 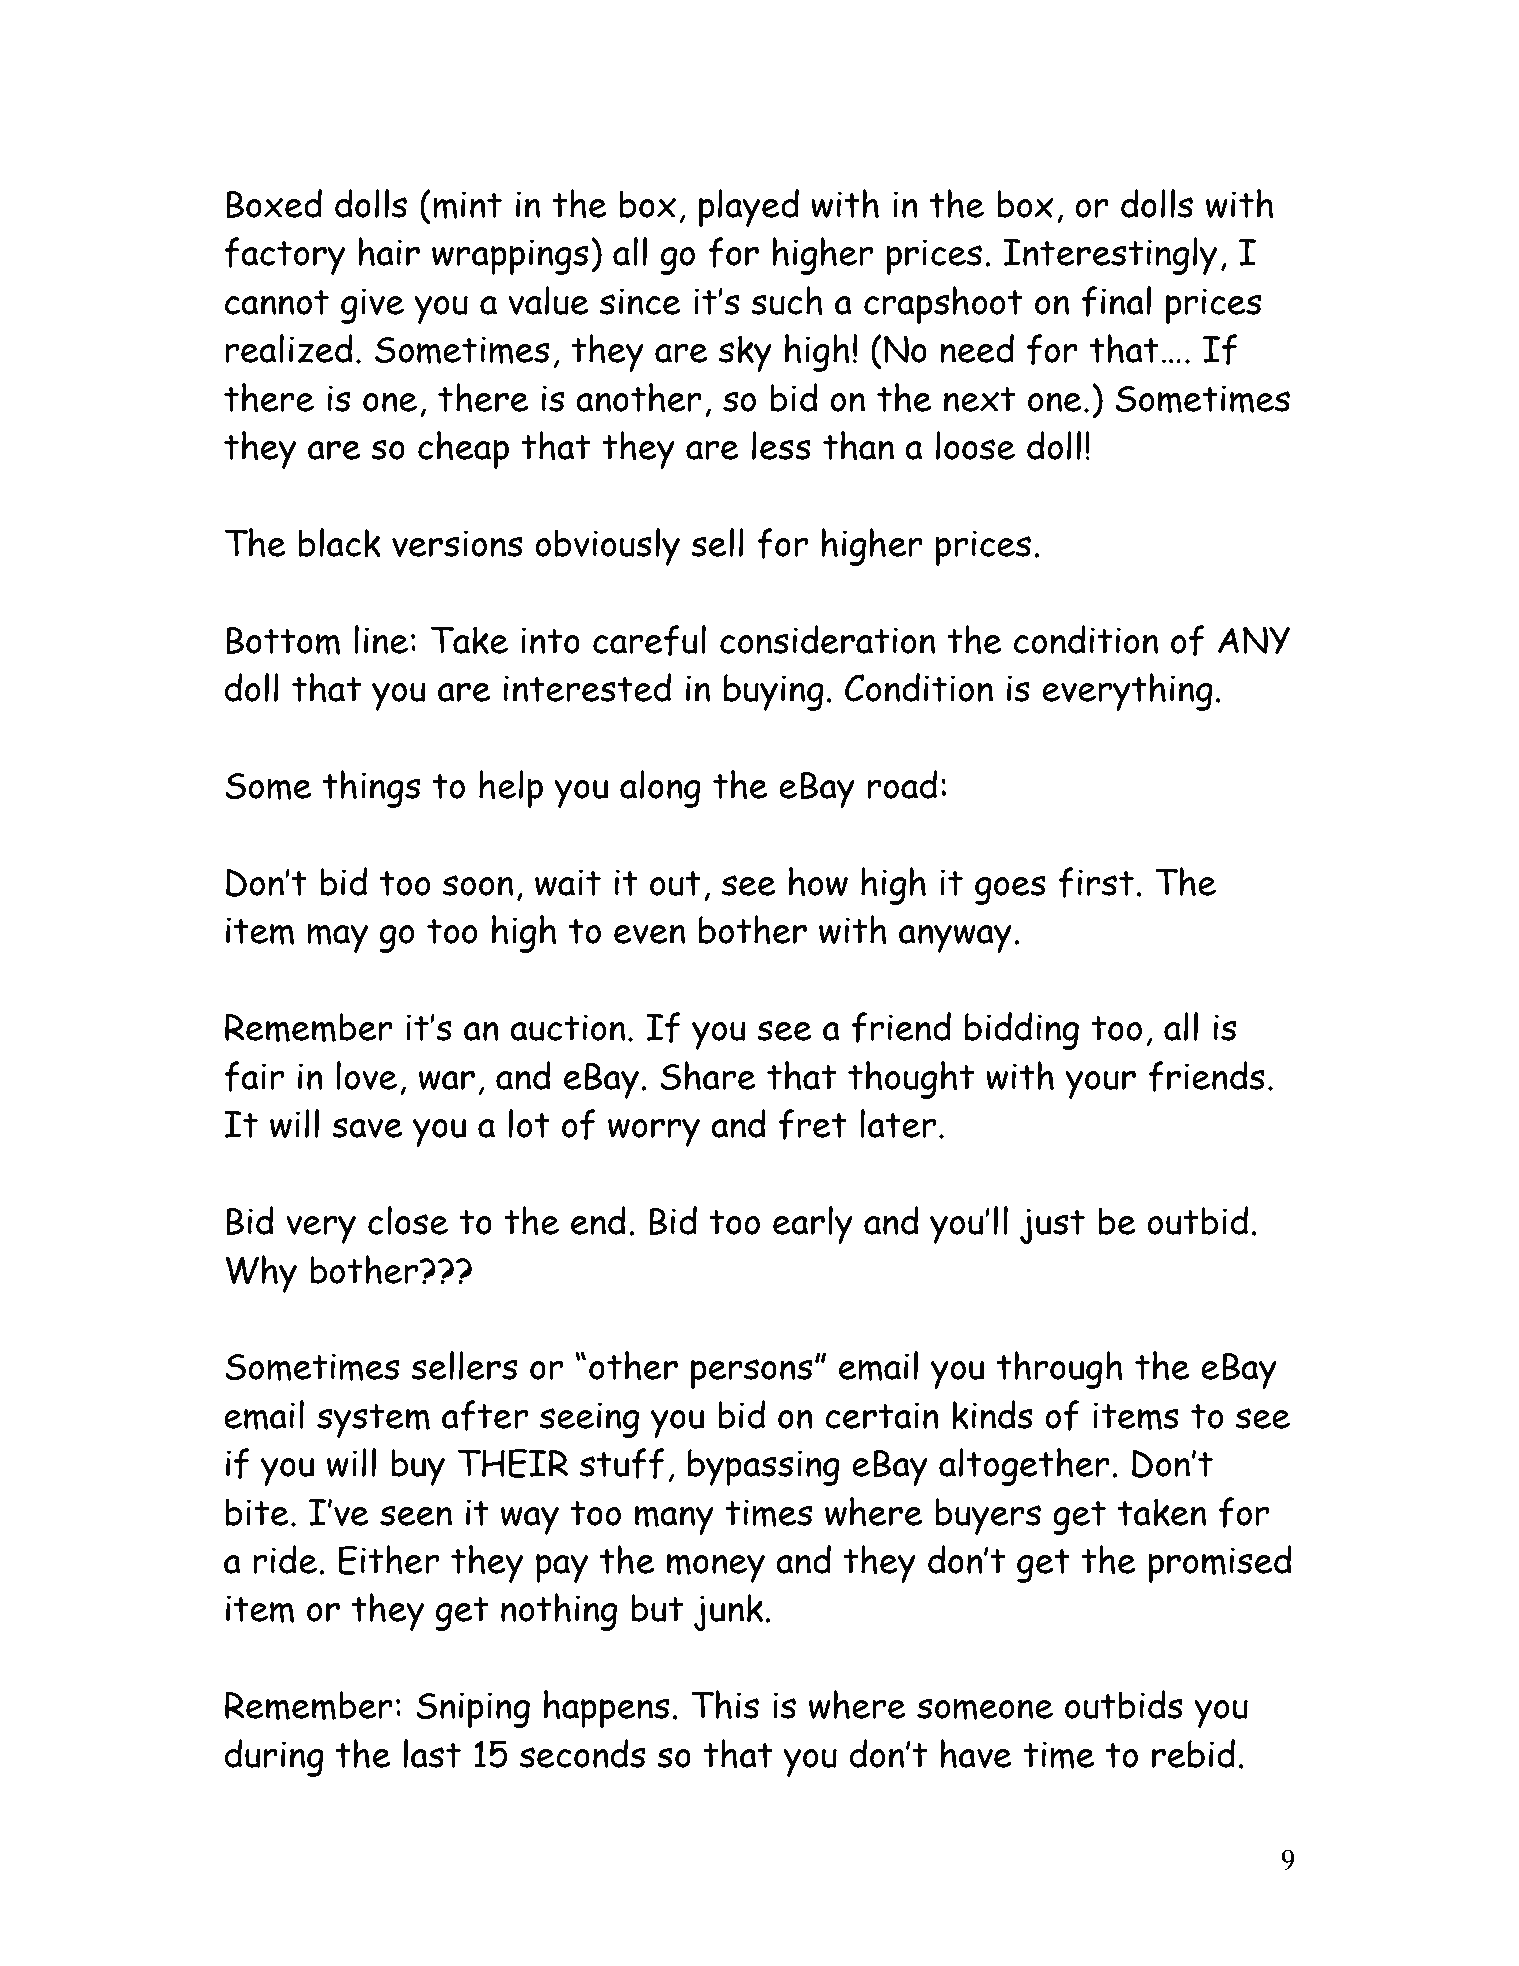 I want to click on hair, so click(x=389, y=251).
